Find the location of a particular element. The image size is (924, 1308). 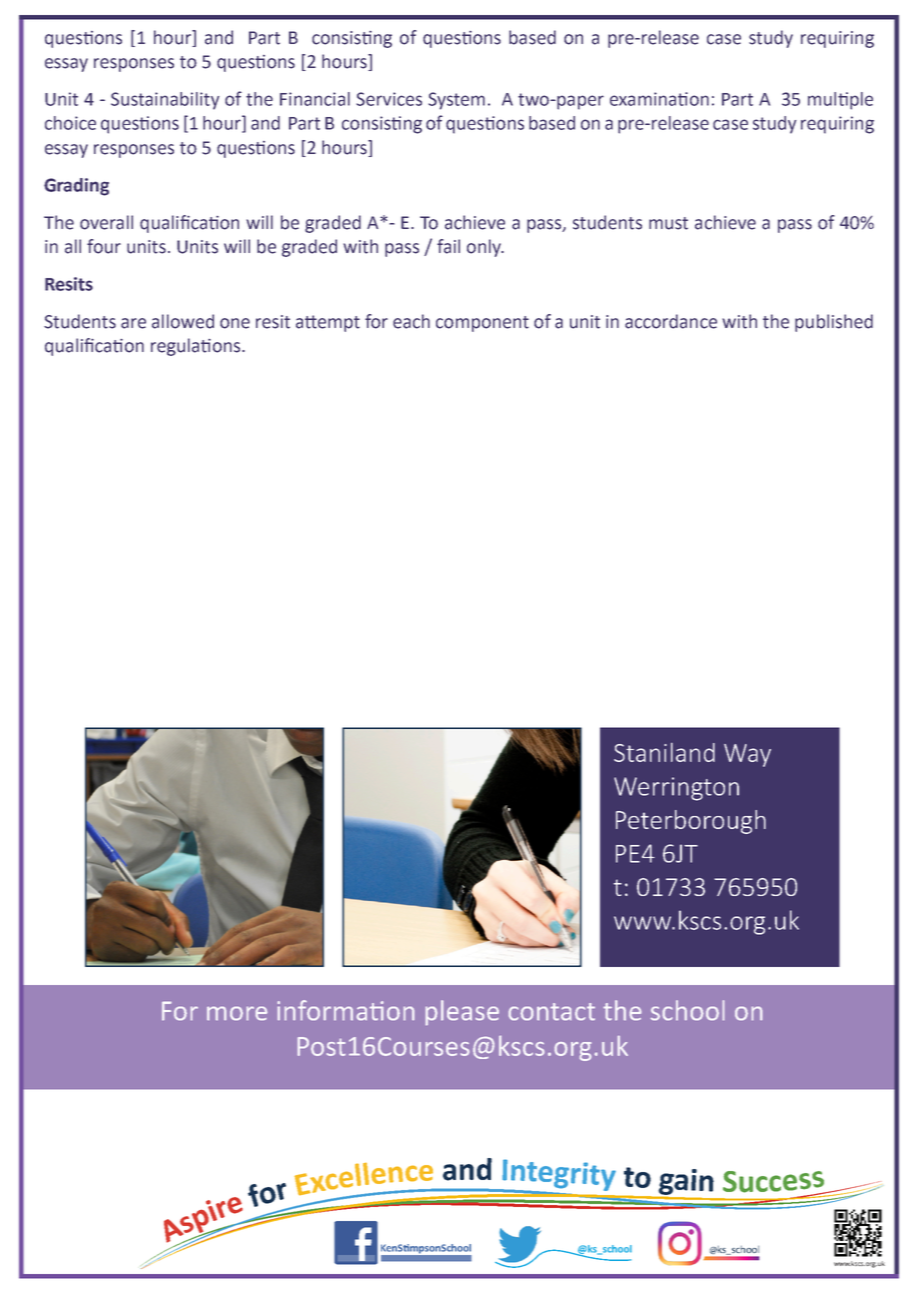

component is located at coordinates (482, 324).
